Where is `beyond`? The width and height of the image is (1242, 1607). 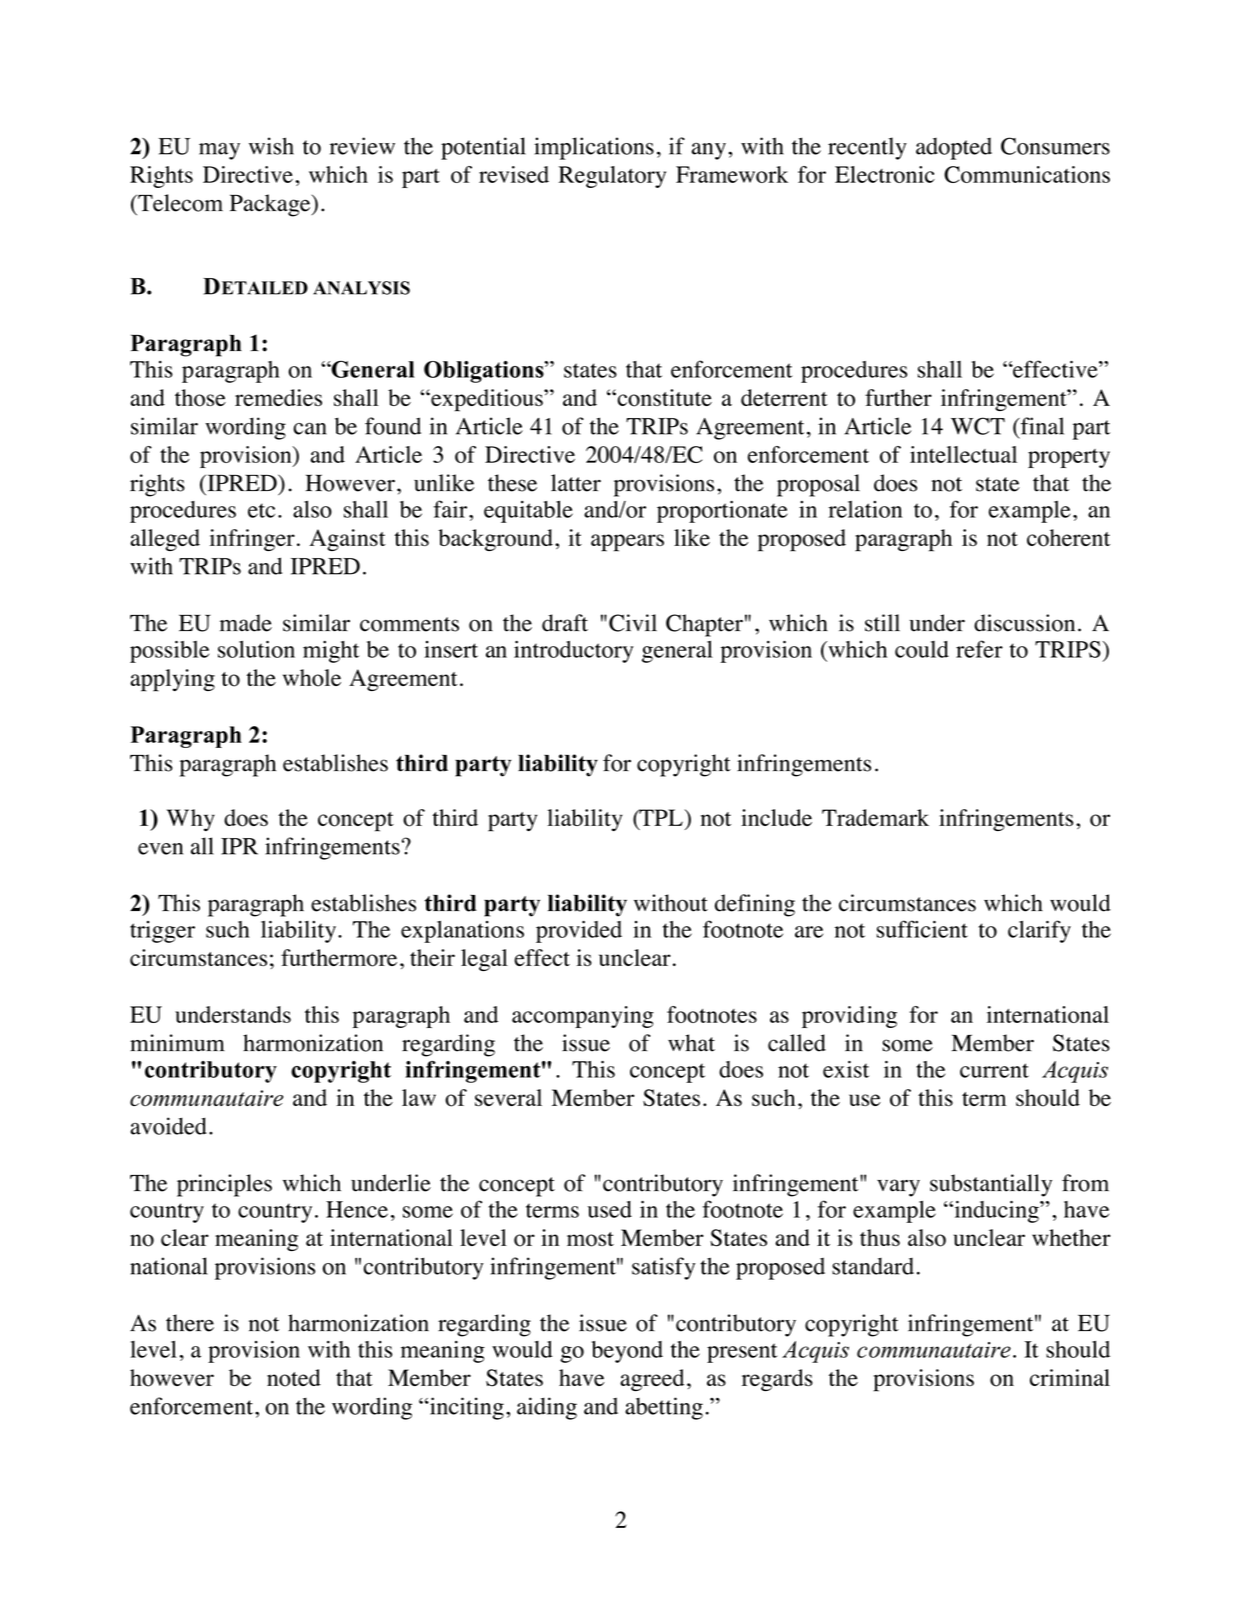 beyond is located at coordinates (627, 1352).
